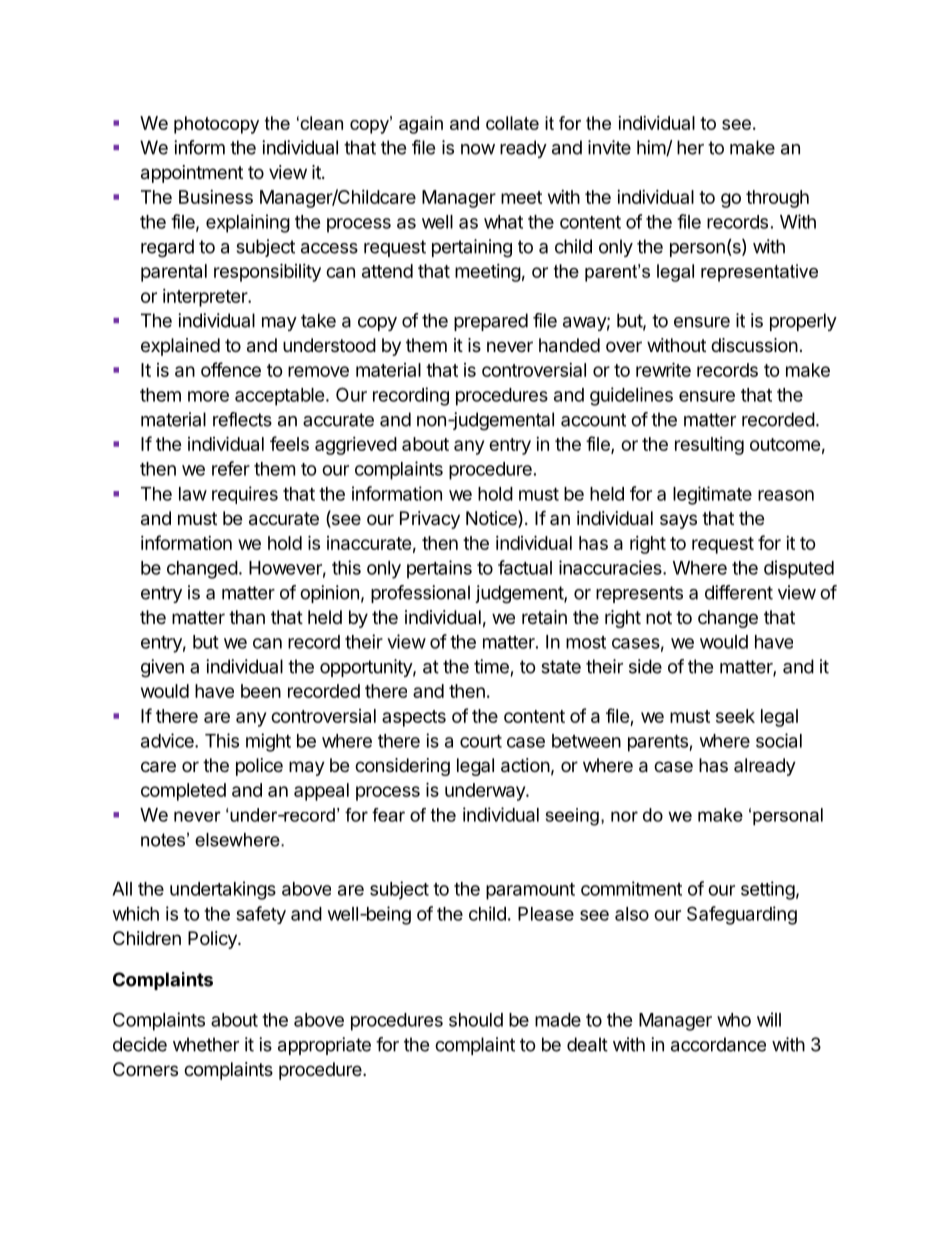 This screenshot has width=952, height=1233. I want to click on advice, so click(168, 740).
